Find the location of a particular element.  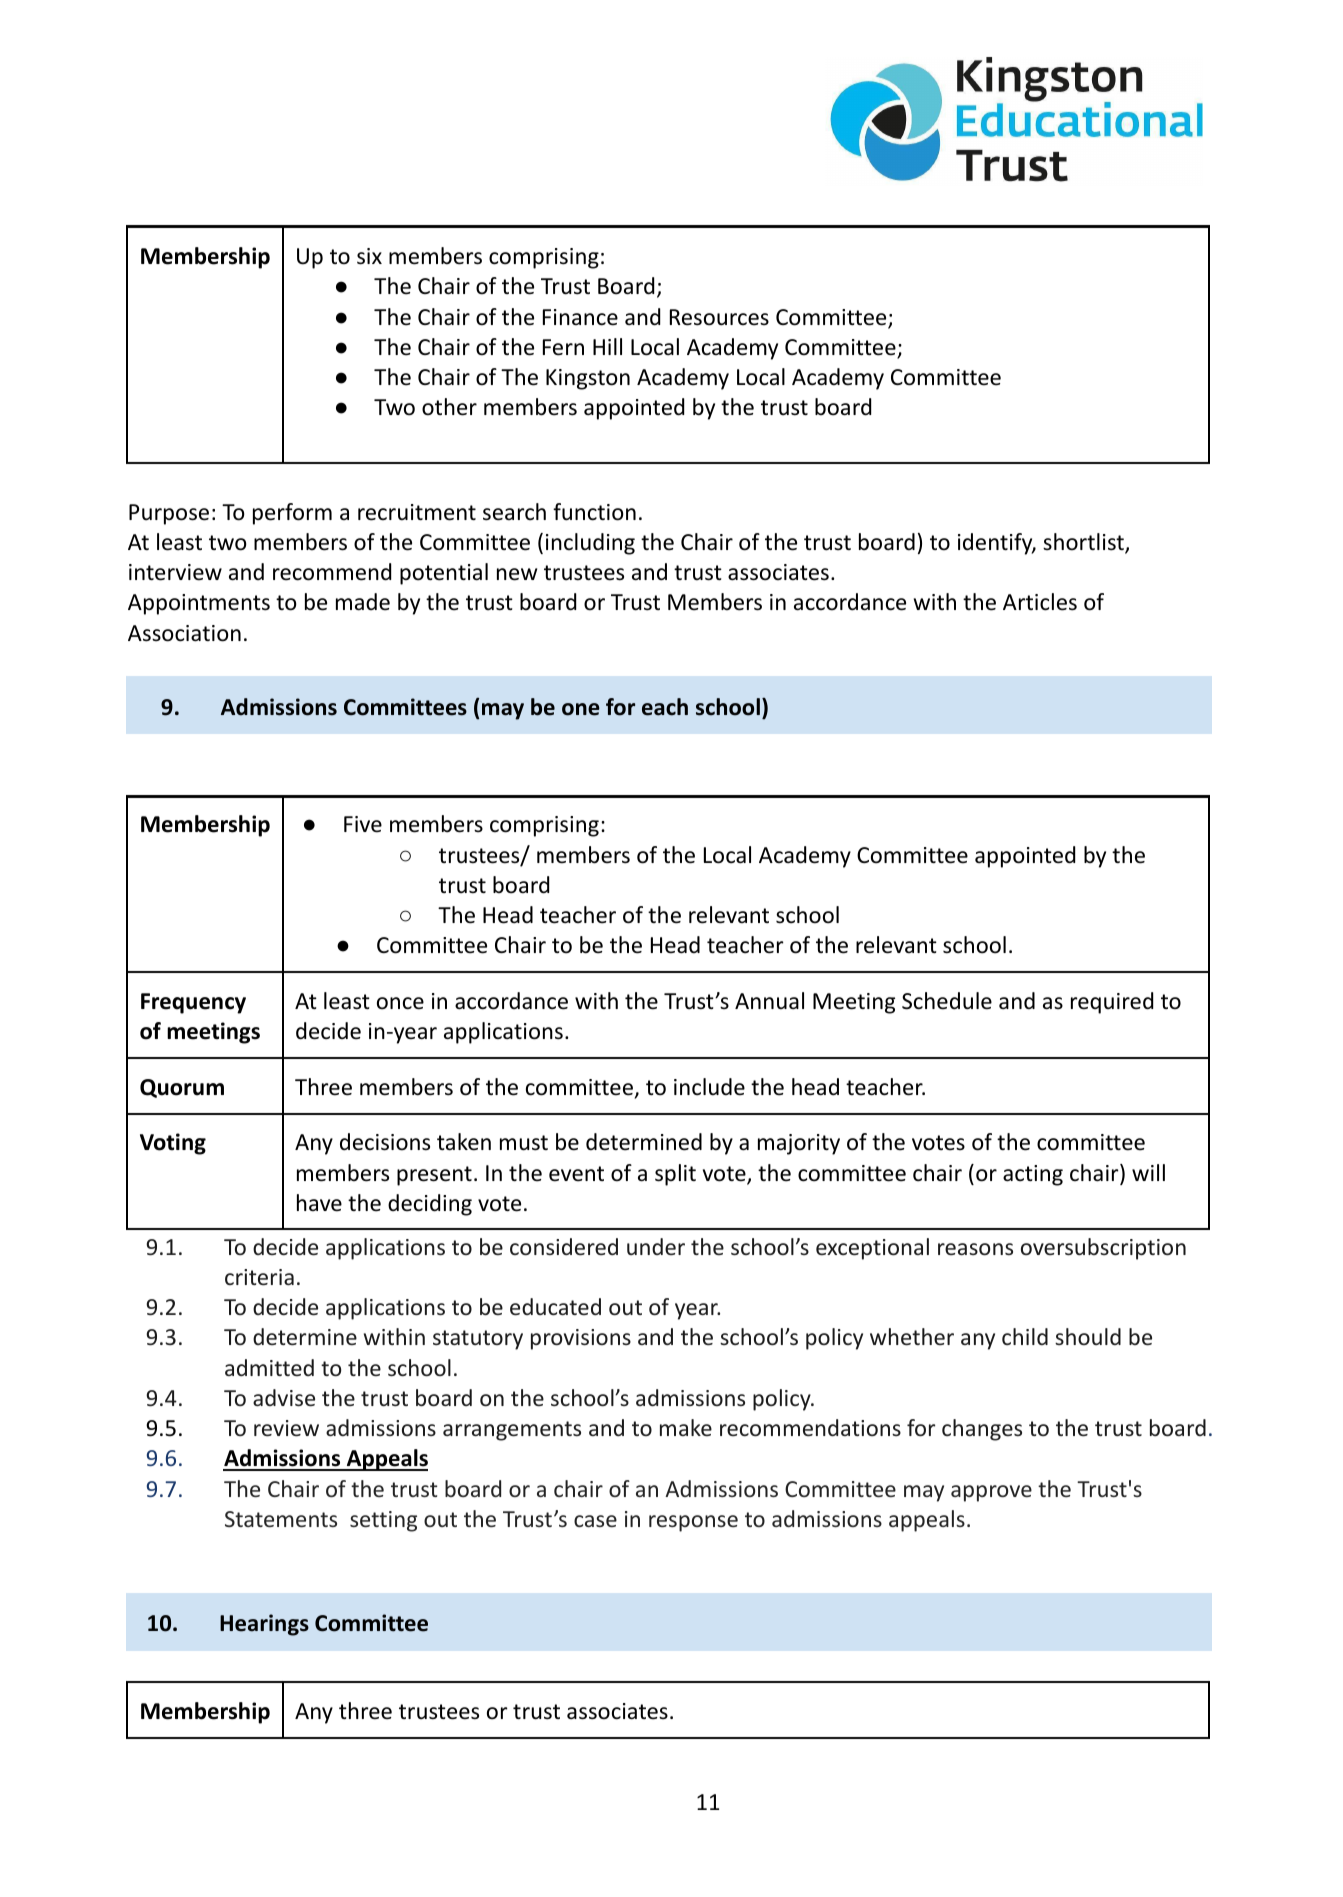

Five is located at coordinates (363, 824).
